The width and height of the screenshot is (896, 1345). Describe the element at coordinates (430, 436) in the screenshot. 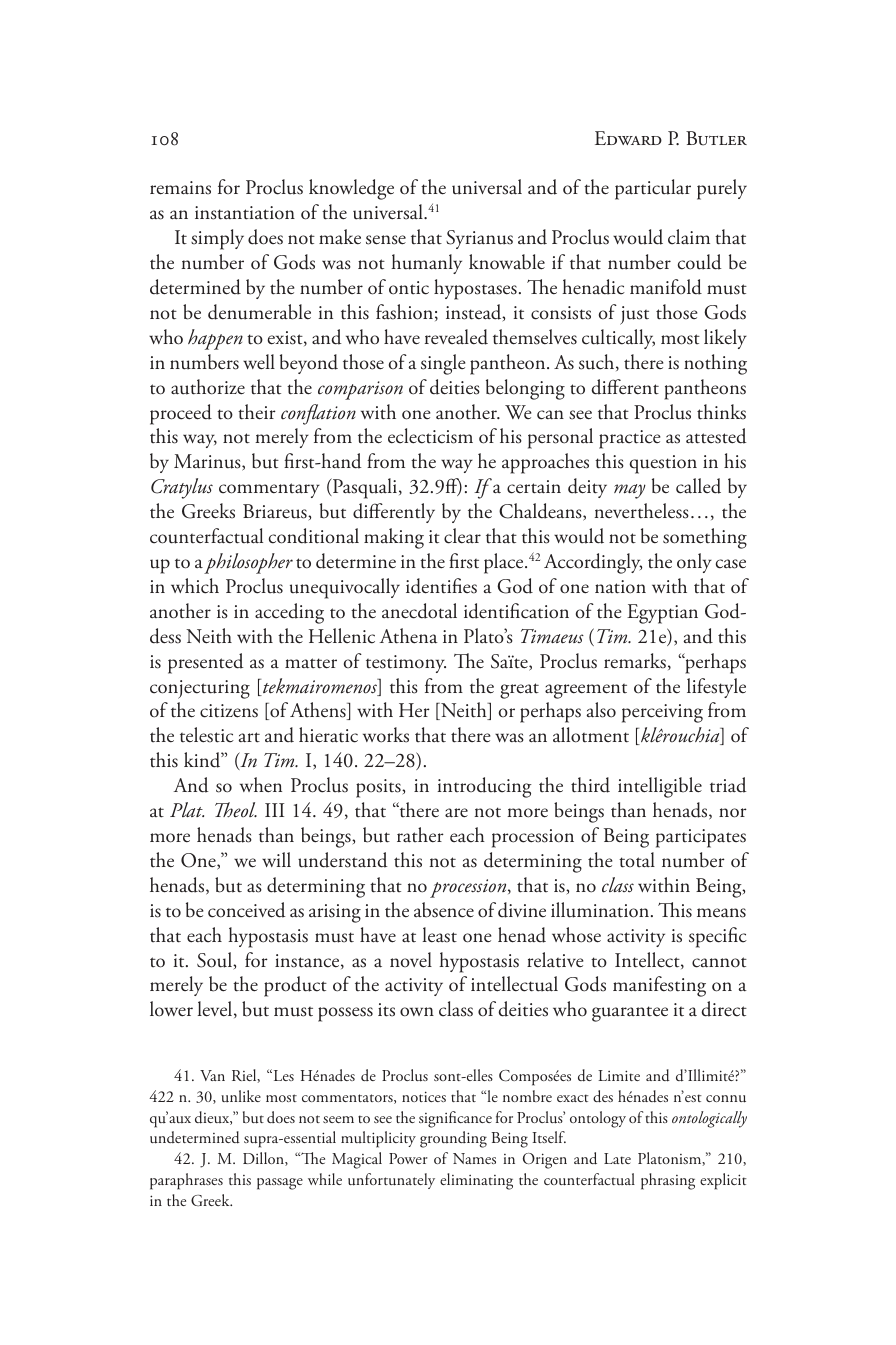

I see `eclecticism` at that location.
